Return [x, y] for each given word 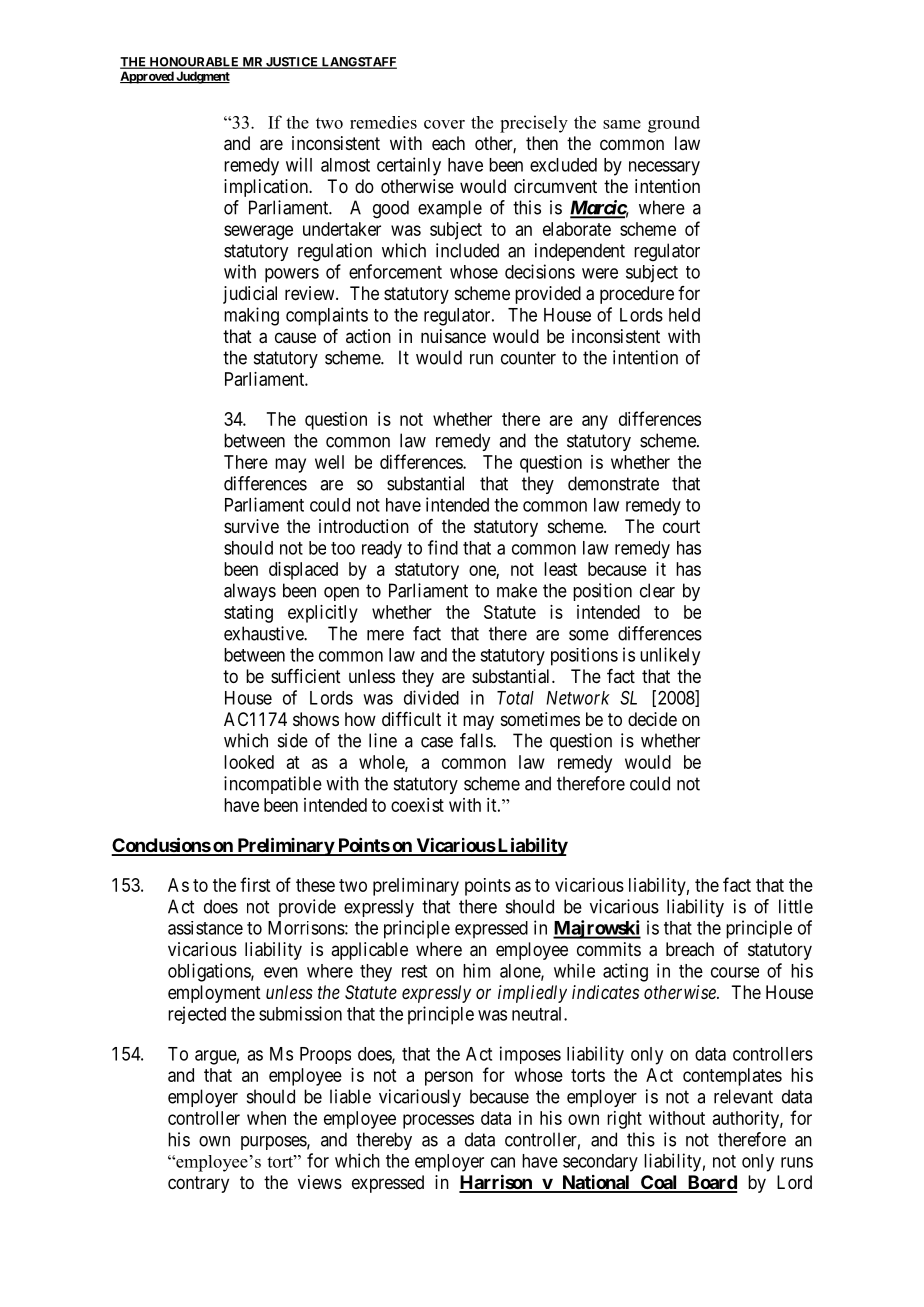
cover [444, 124]
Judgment [202, 77]
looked [249, 762]
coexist [417, 805]
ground [674, 124]
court [681, 526]
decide [652, 719]
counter [528, 358]
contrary [198, 1184]
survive [251, 526]
